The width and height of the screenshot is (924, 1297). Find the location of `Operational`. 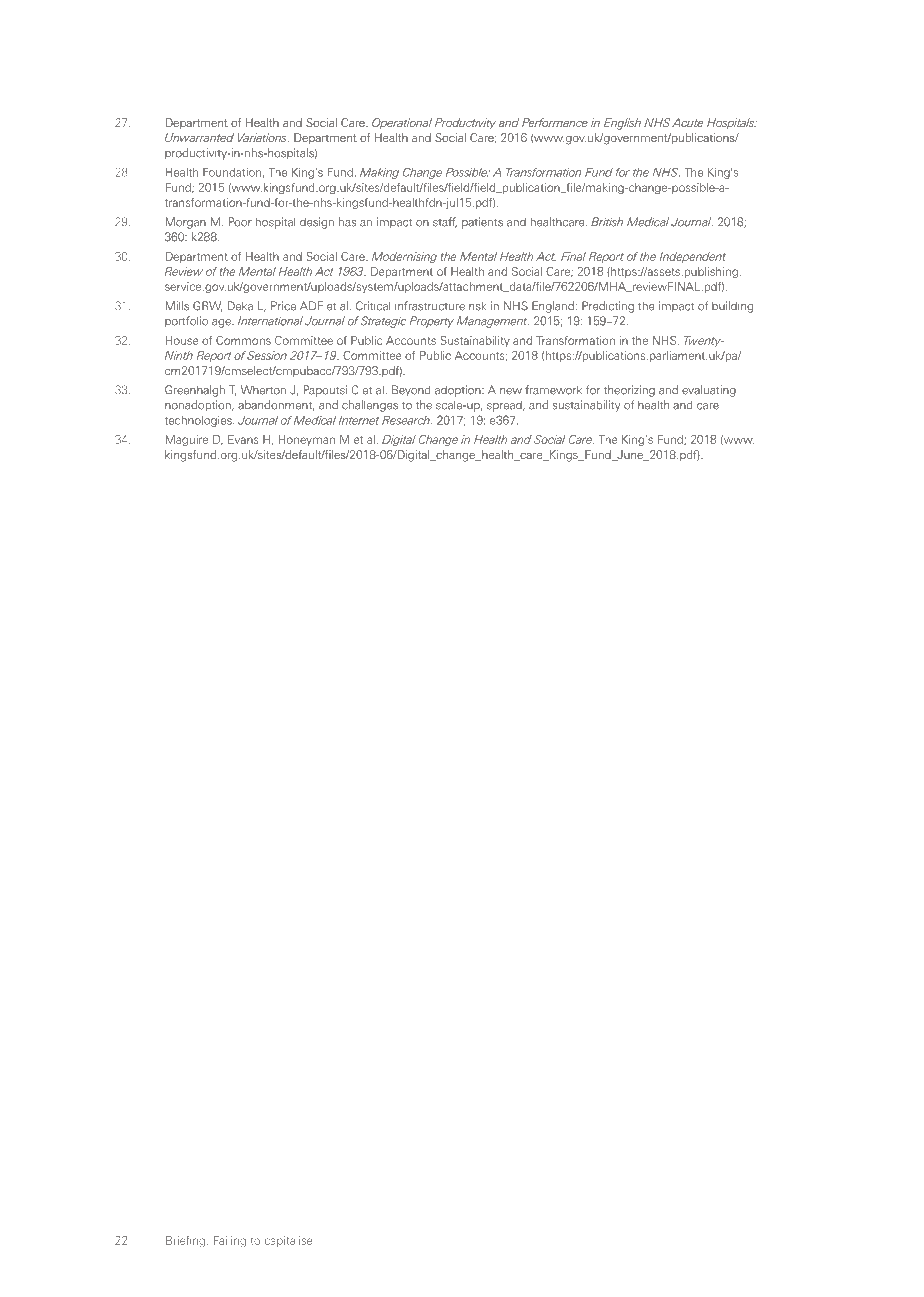

Operational is located at coordinates (402, 123).
